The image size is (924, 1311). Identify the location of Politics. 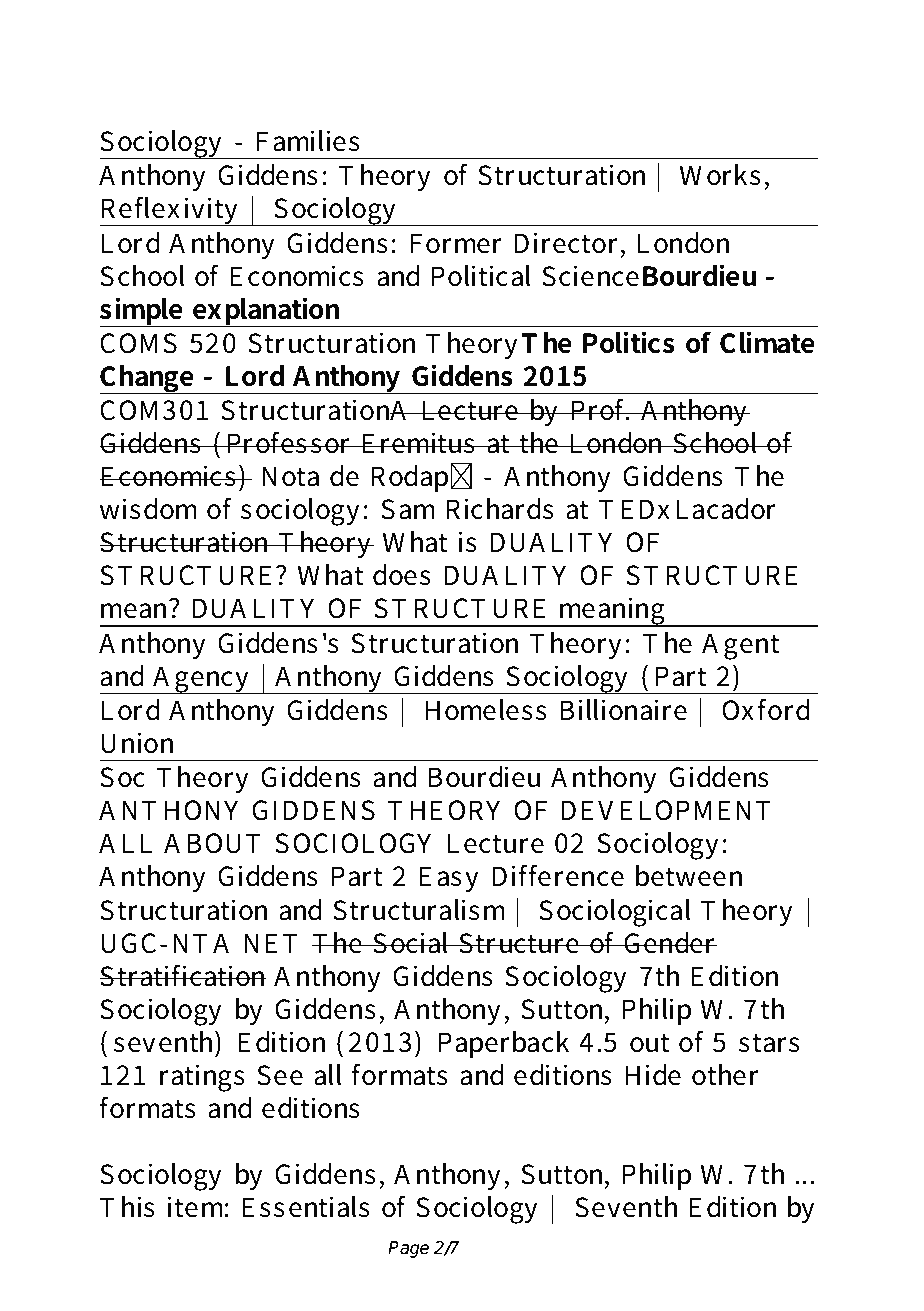
(628, 342).
